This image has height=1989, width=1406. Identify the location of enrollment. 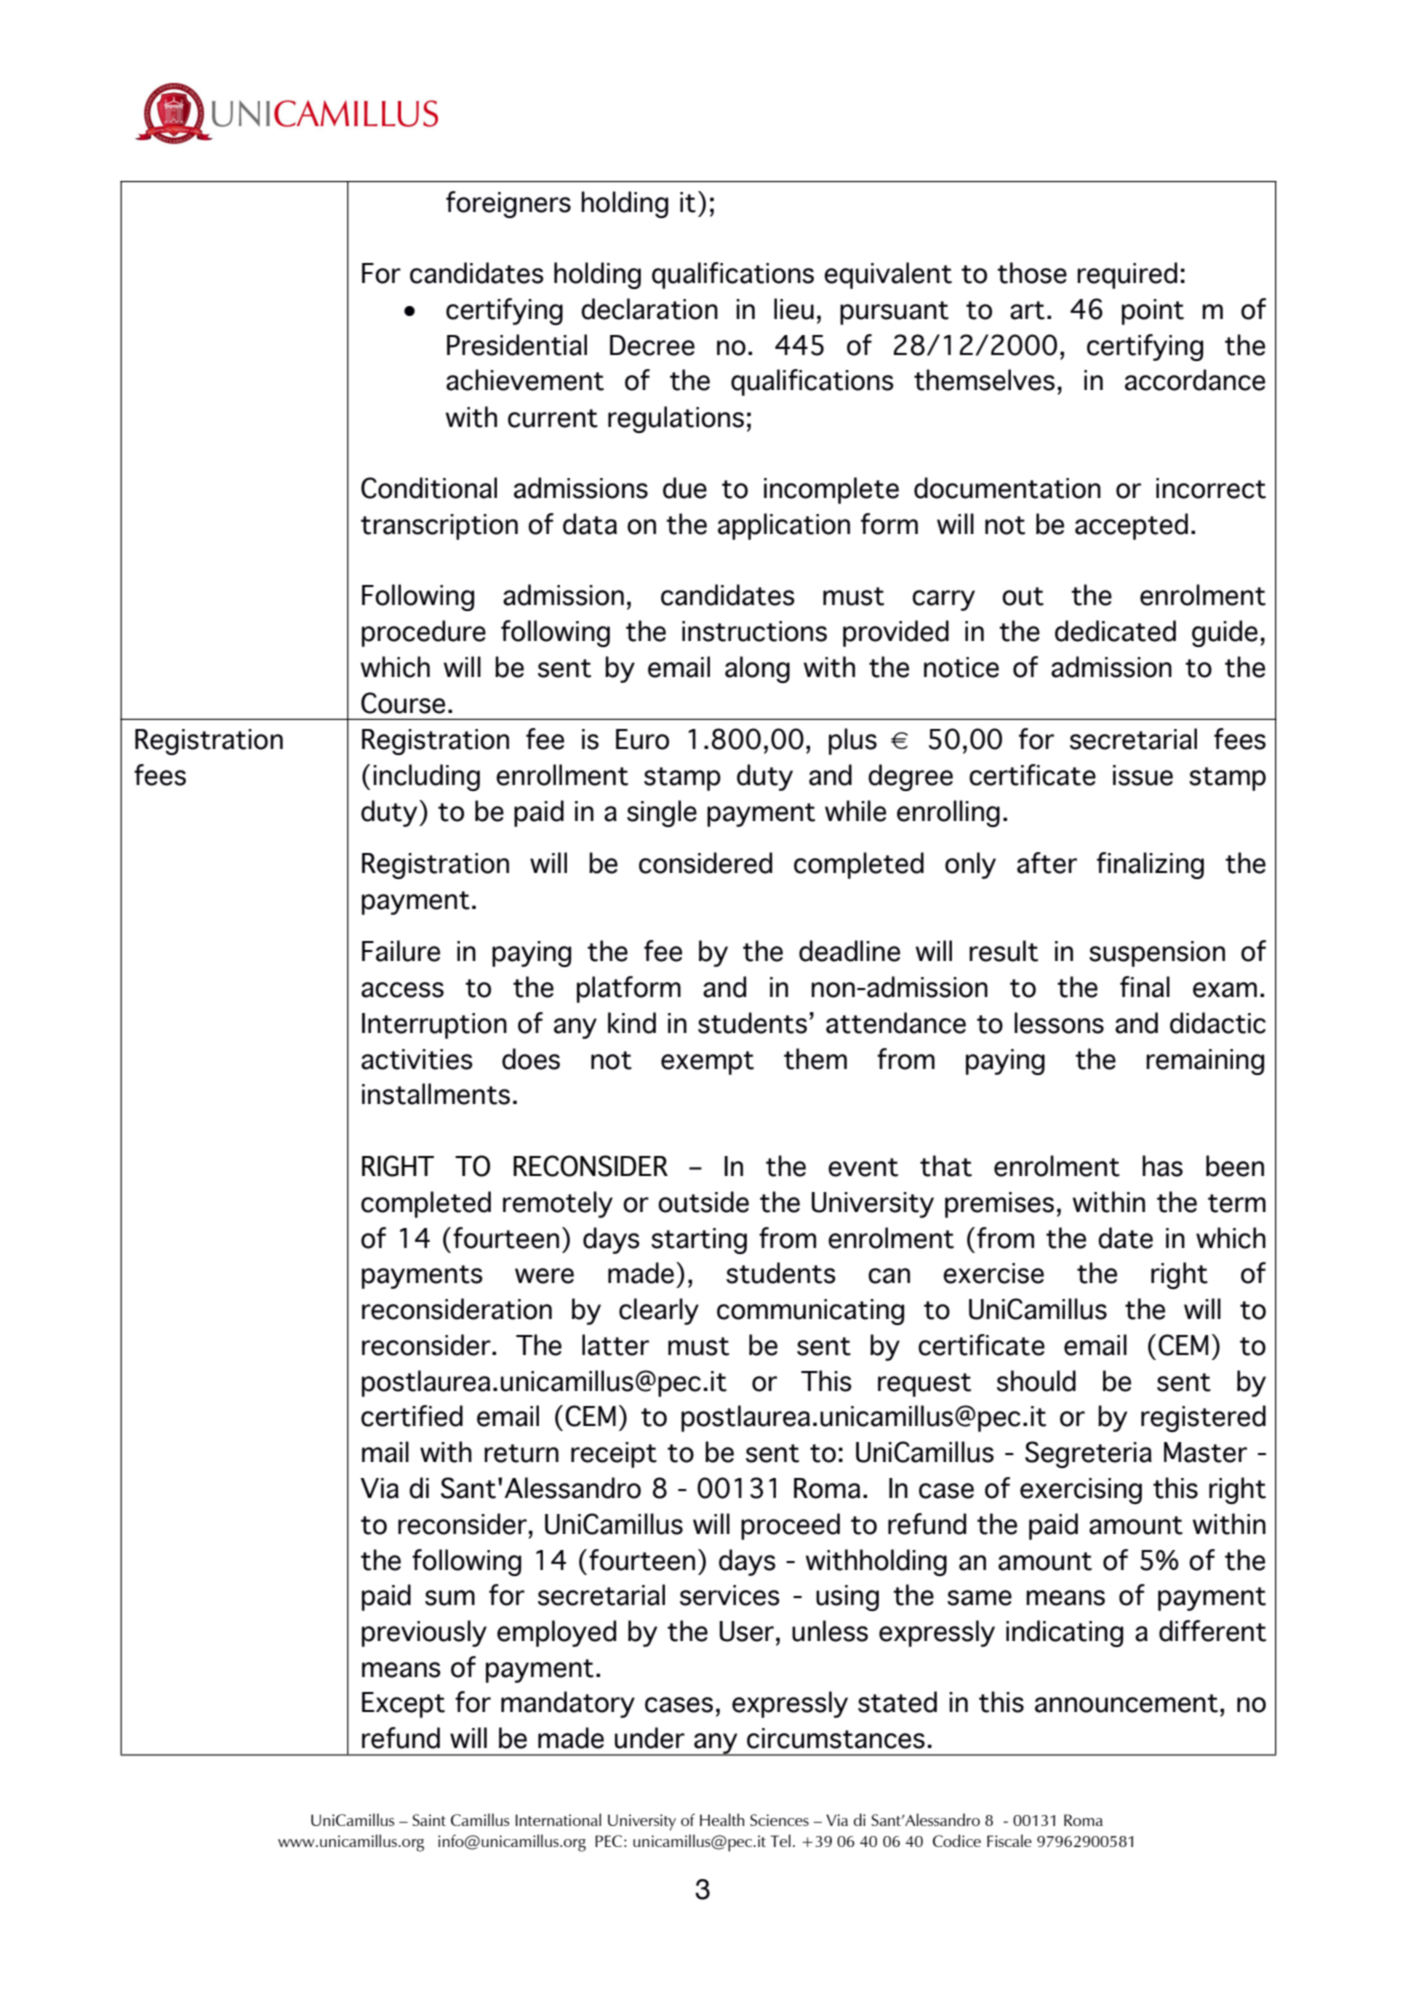
(562, 775).
